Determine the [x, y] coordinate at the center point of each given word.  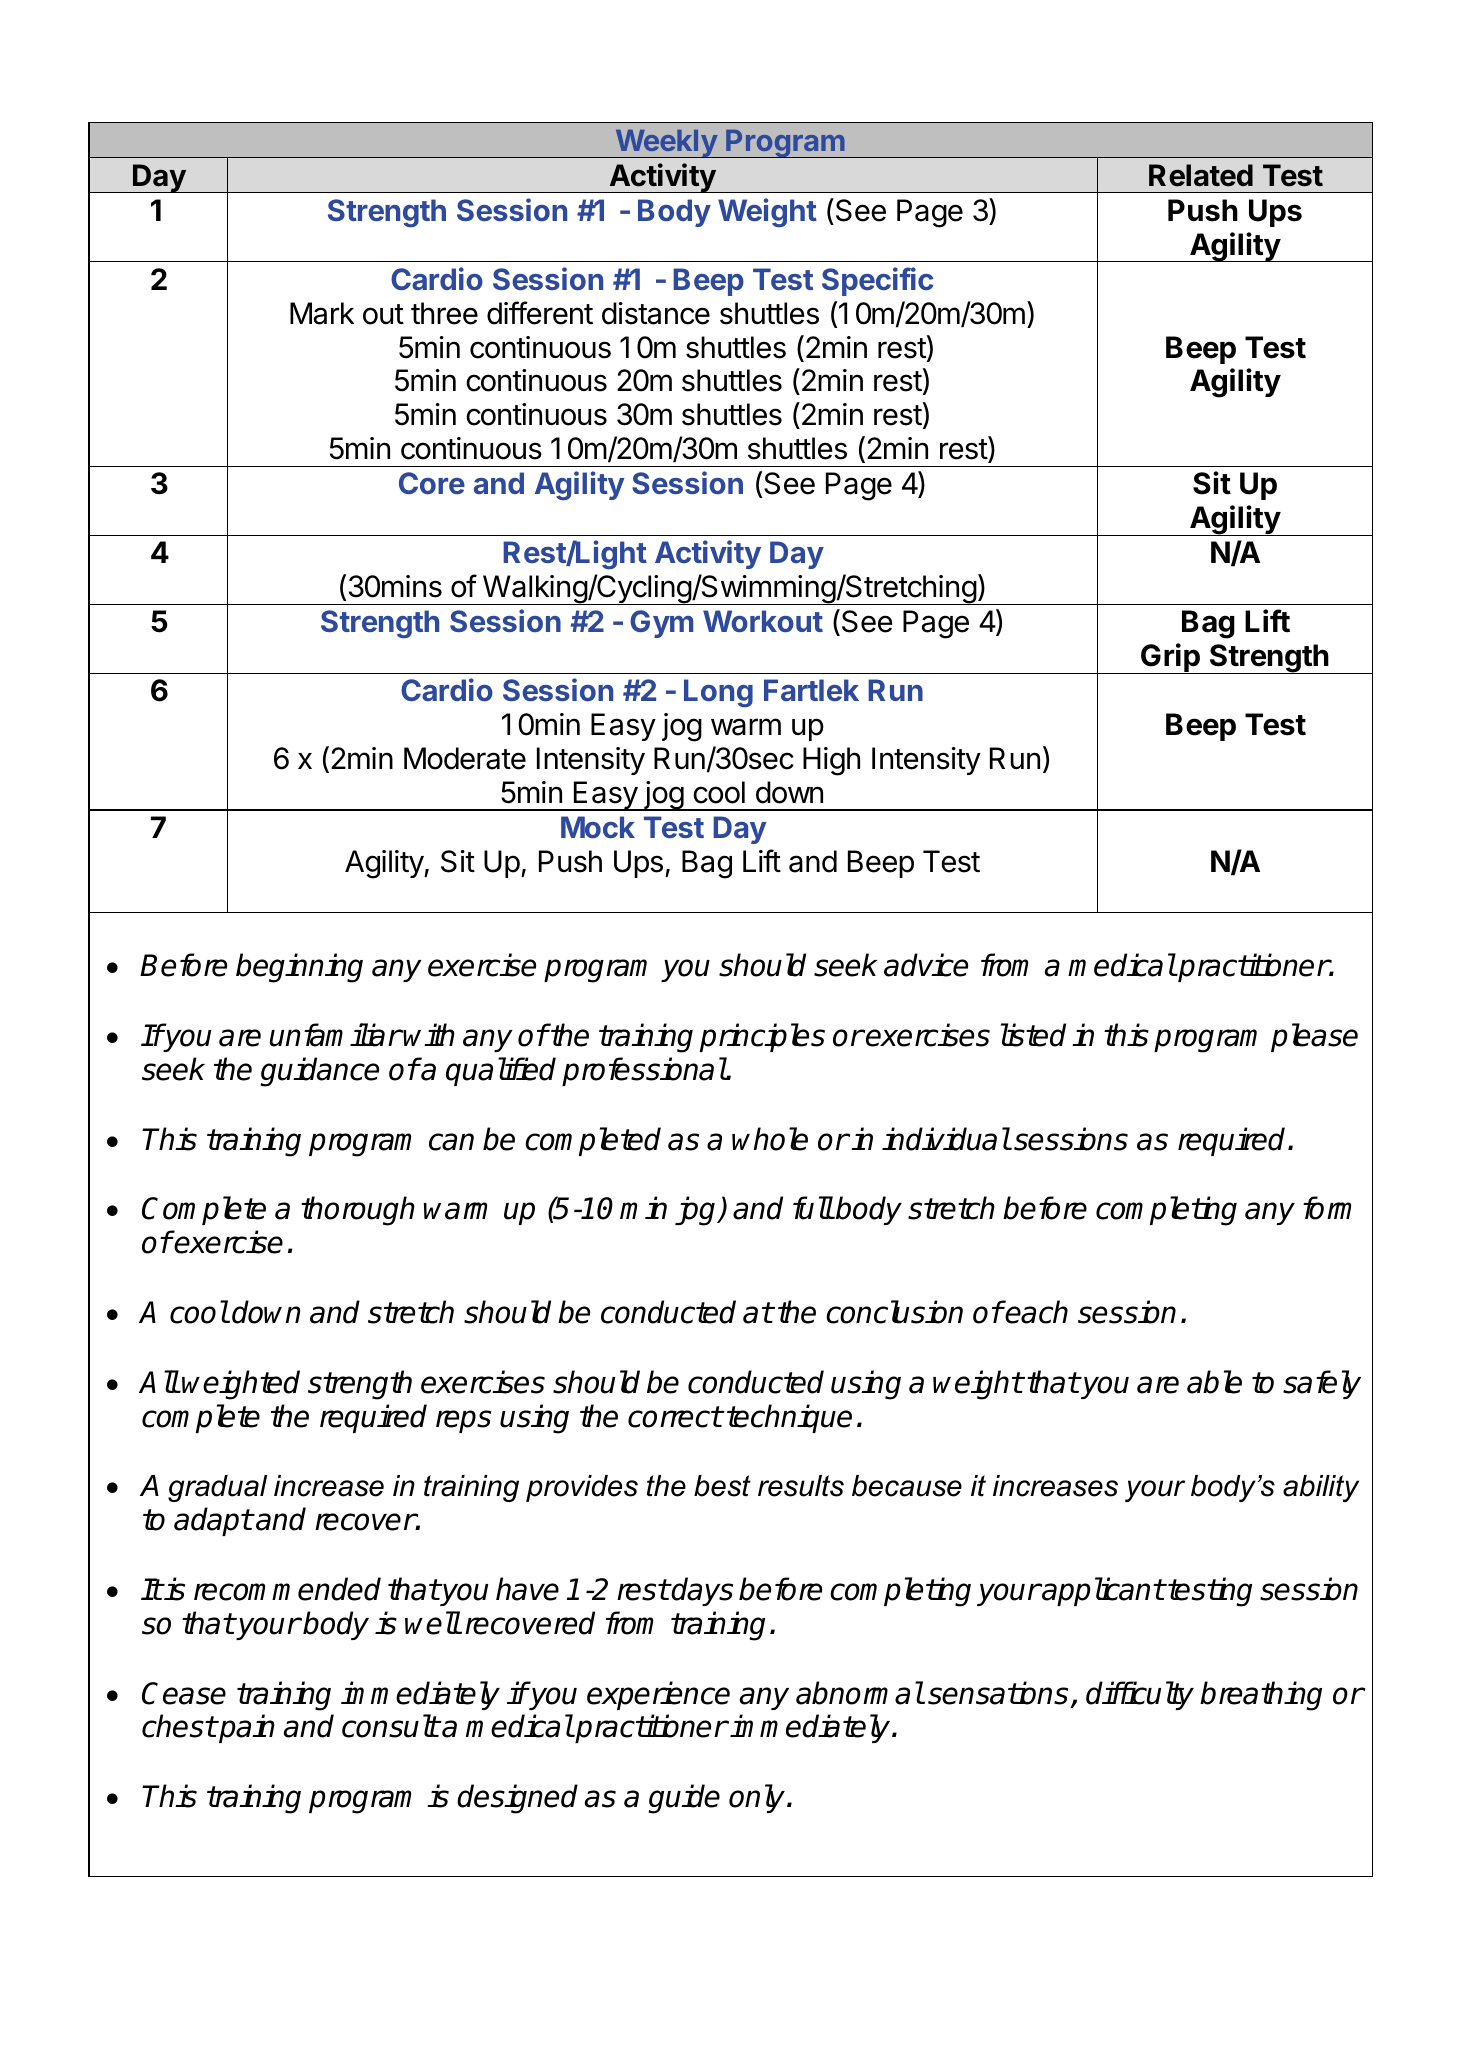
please [1314, 1037]
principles [762, 1037]
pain [246, 1728]
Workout [763, 621]
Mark [322, 313]
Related [1201, 175]
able [1214, 1382]
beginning [299, 968]
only [757, 1798]
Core [432, 483]
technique [789, 1418]
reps [463, 1421]
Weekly [666, 143]
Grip [1170, 658]
